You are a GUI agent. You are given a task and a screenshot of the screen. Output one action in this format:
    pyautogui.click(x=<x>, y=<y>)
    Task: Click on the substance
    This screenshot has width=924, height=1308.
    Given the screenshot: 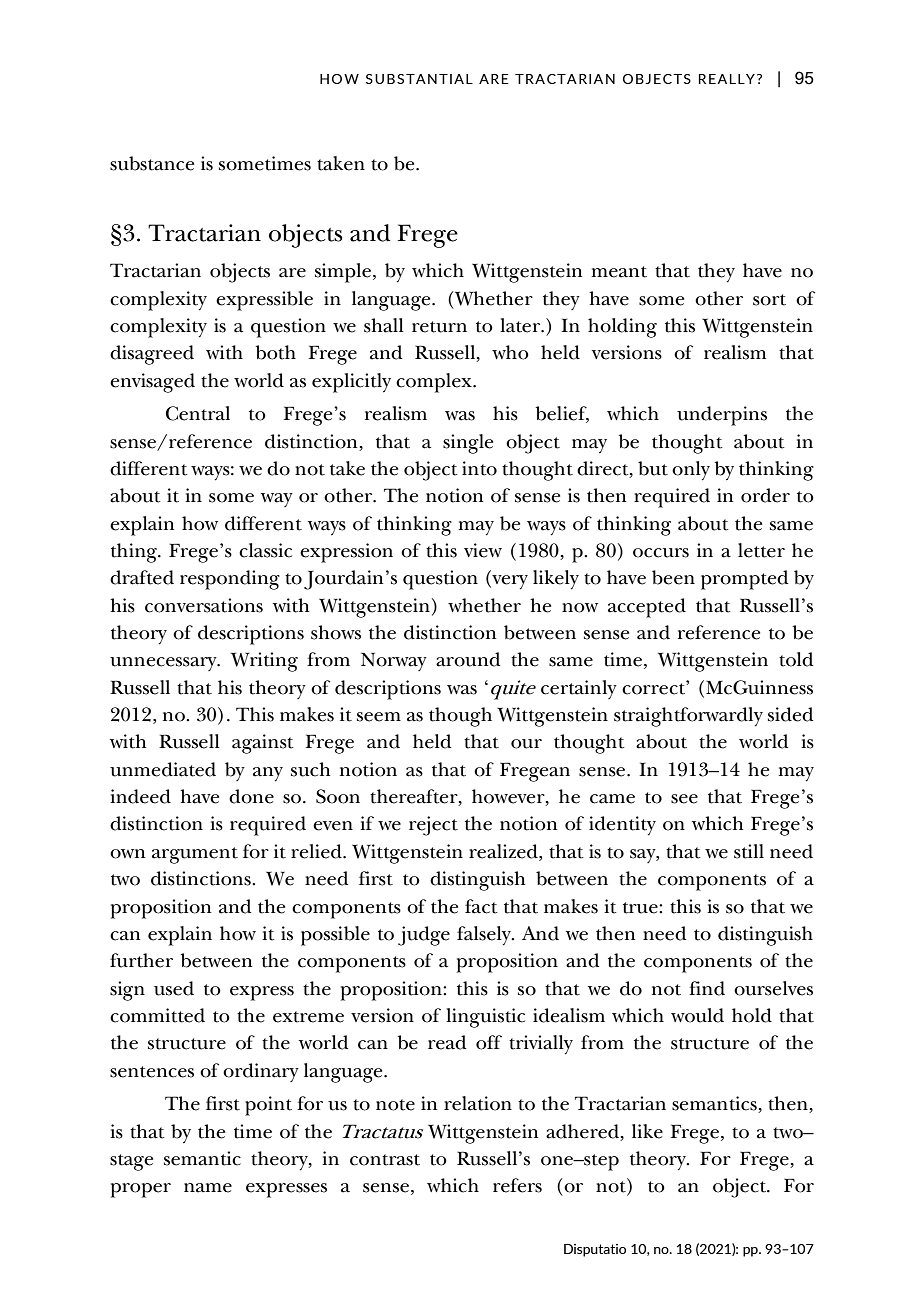 What is the action you would take?
    pyautogui.click(x=152, y=163)
